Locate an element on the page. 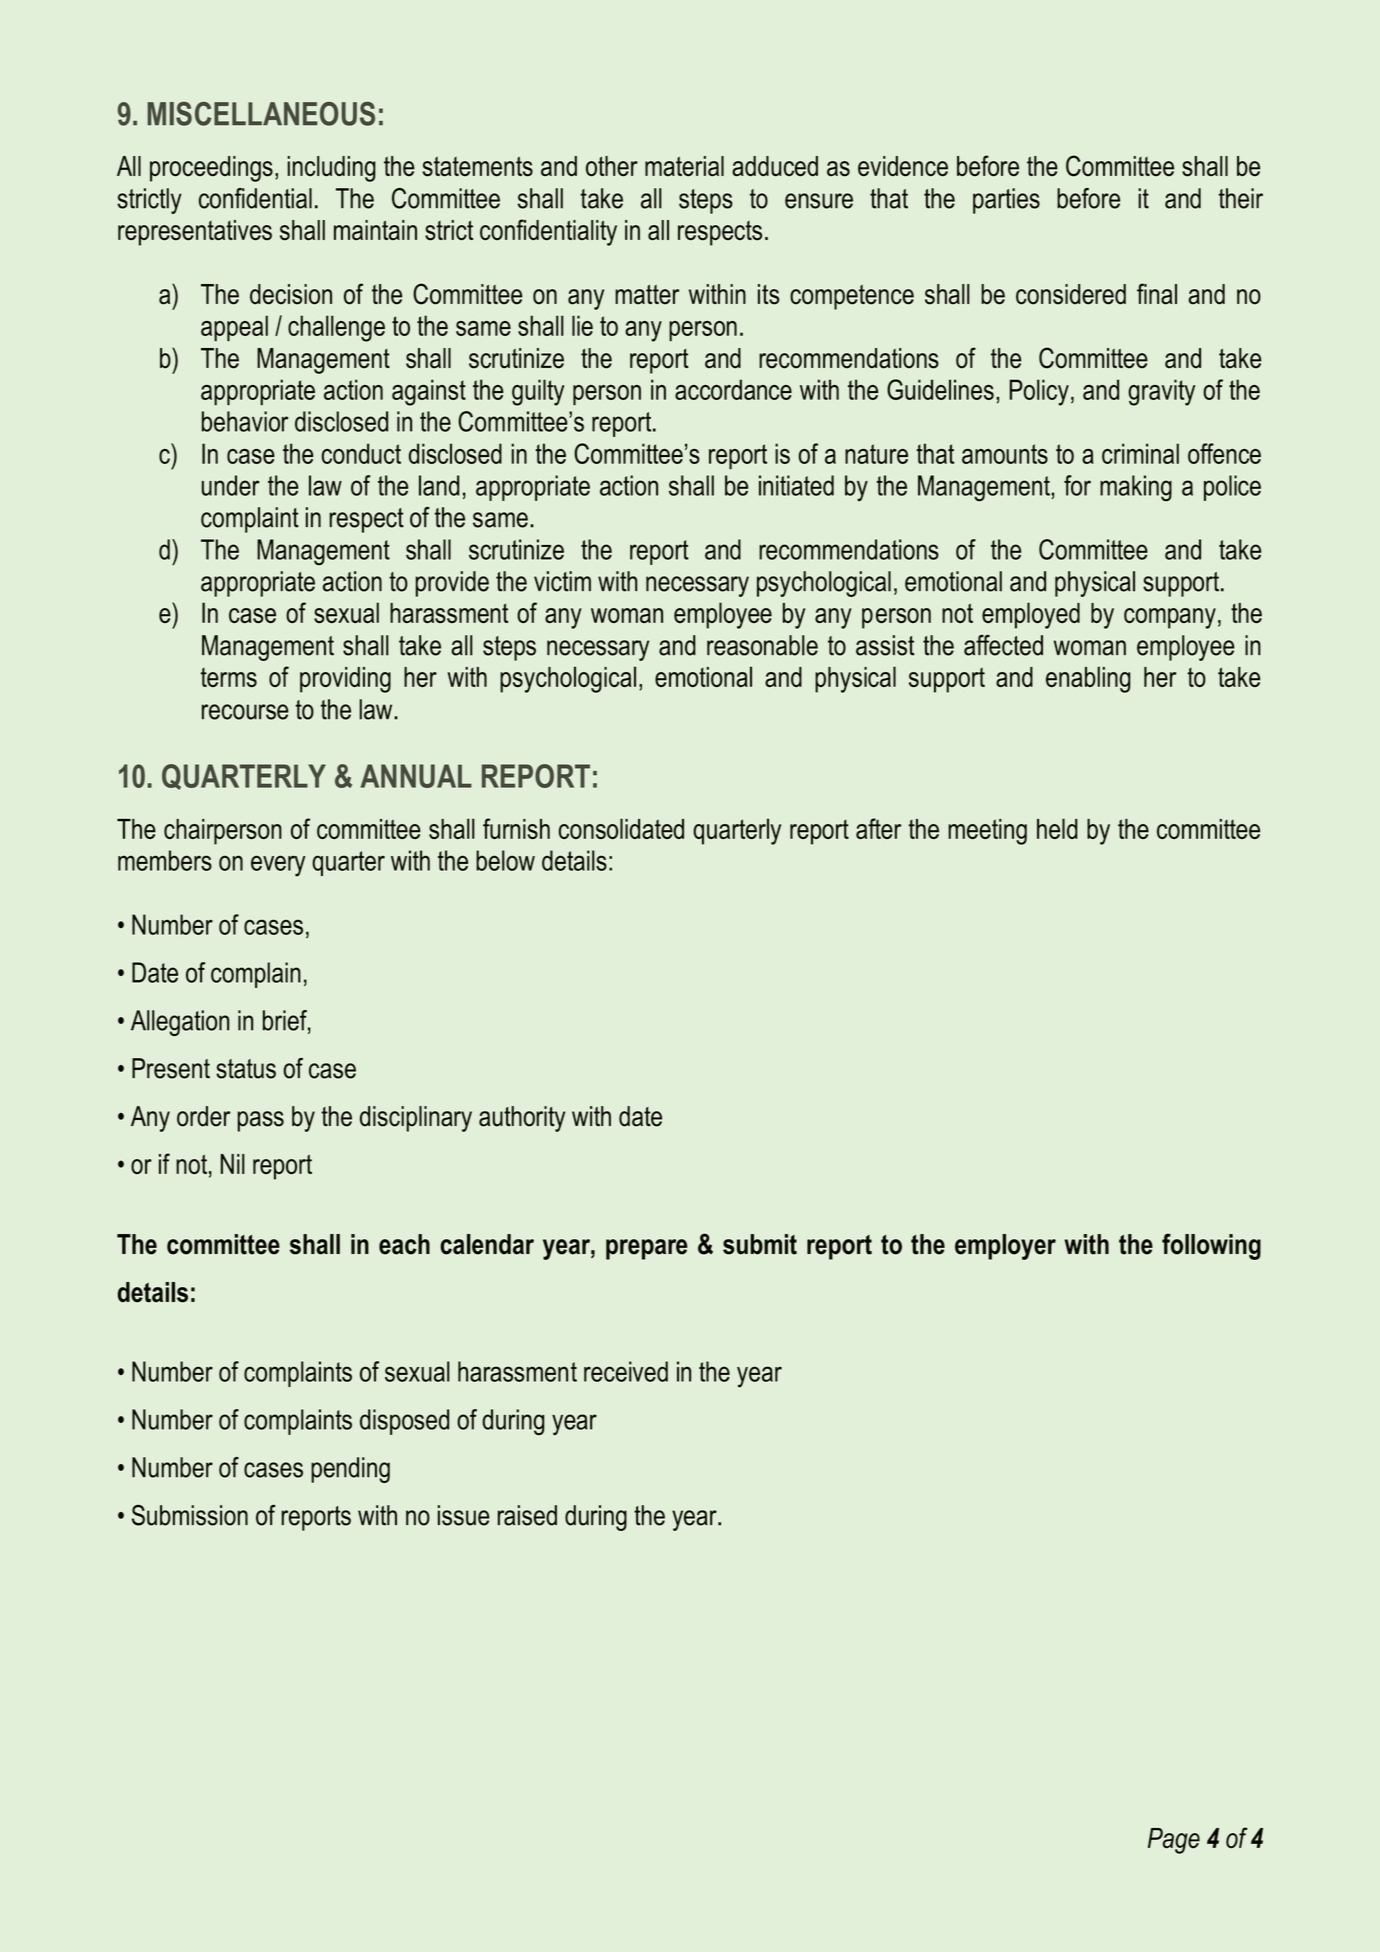 The image size is (1380, 1952). including is located at coordinates (332, 169).
